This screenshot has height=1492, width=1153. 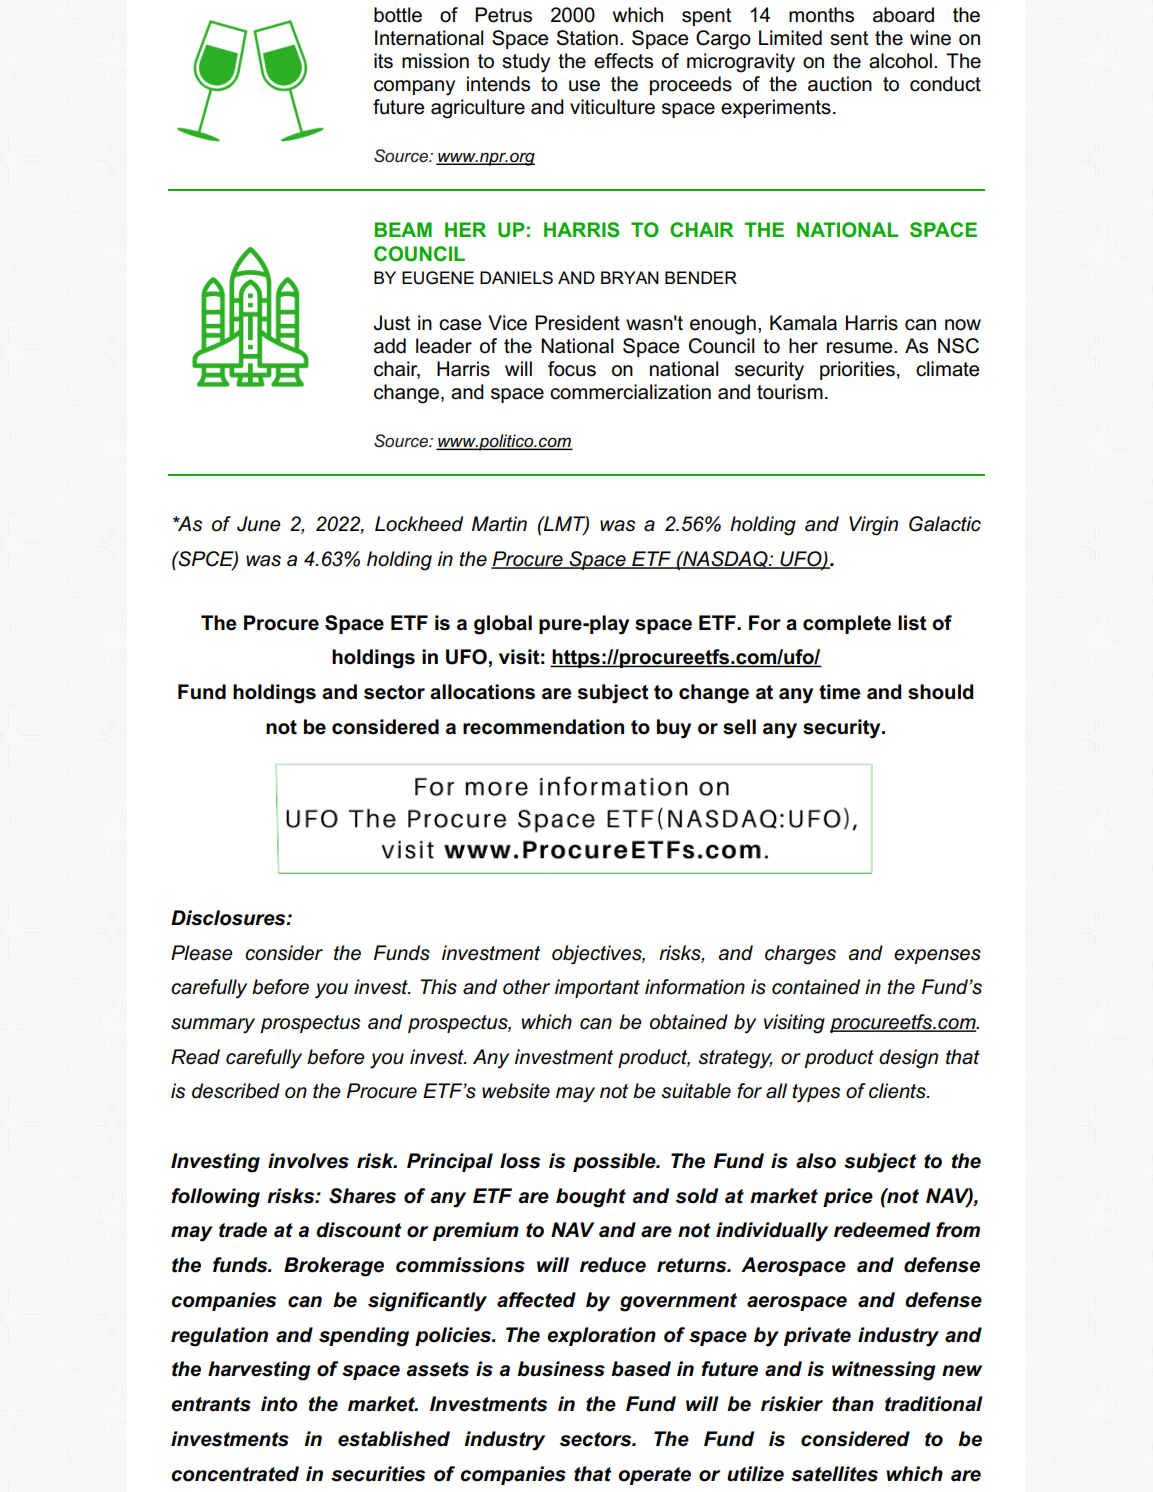 What do you see at coordinates (587, 38) in the screenshot?
I see `Station` at bounding box center [587, 38].
